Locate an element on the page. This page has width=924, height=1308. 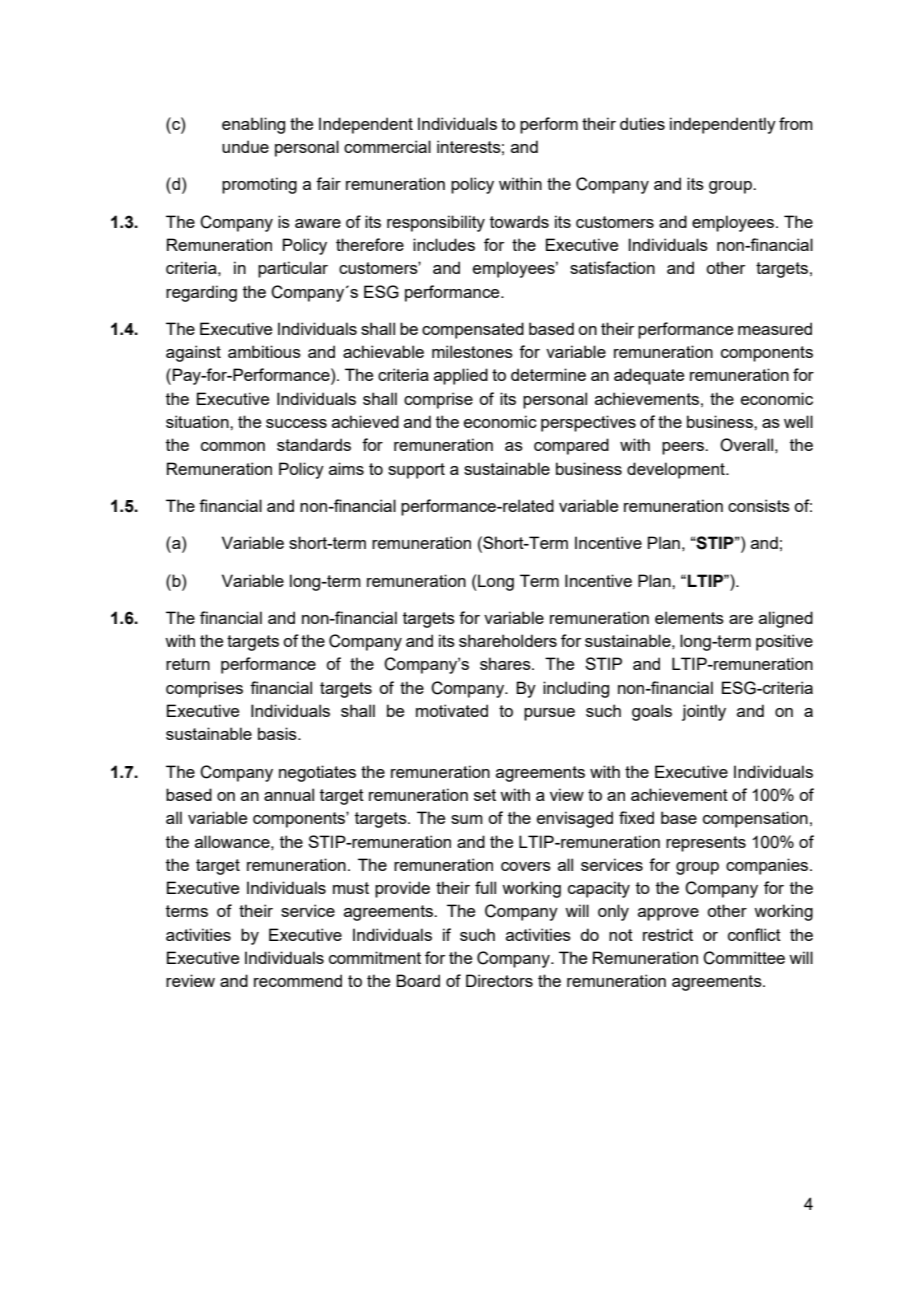
from is located at coordinates (796, 123).
